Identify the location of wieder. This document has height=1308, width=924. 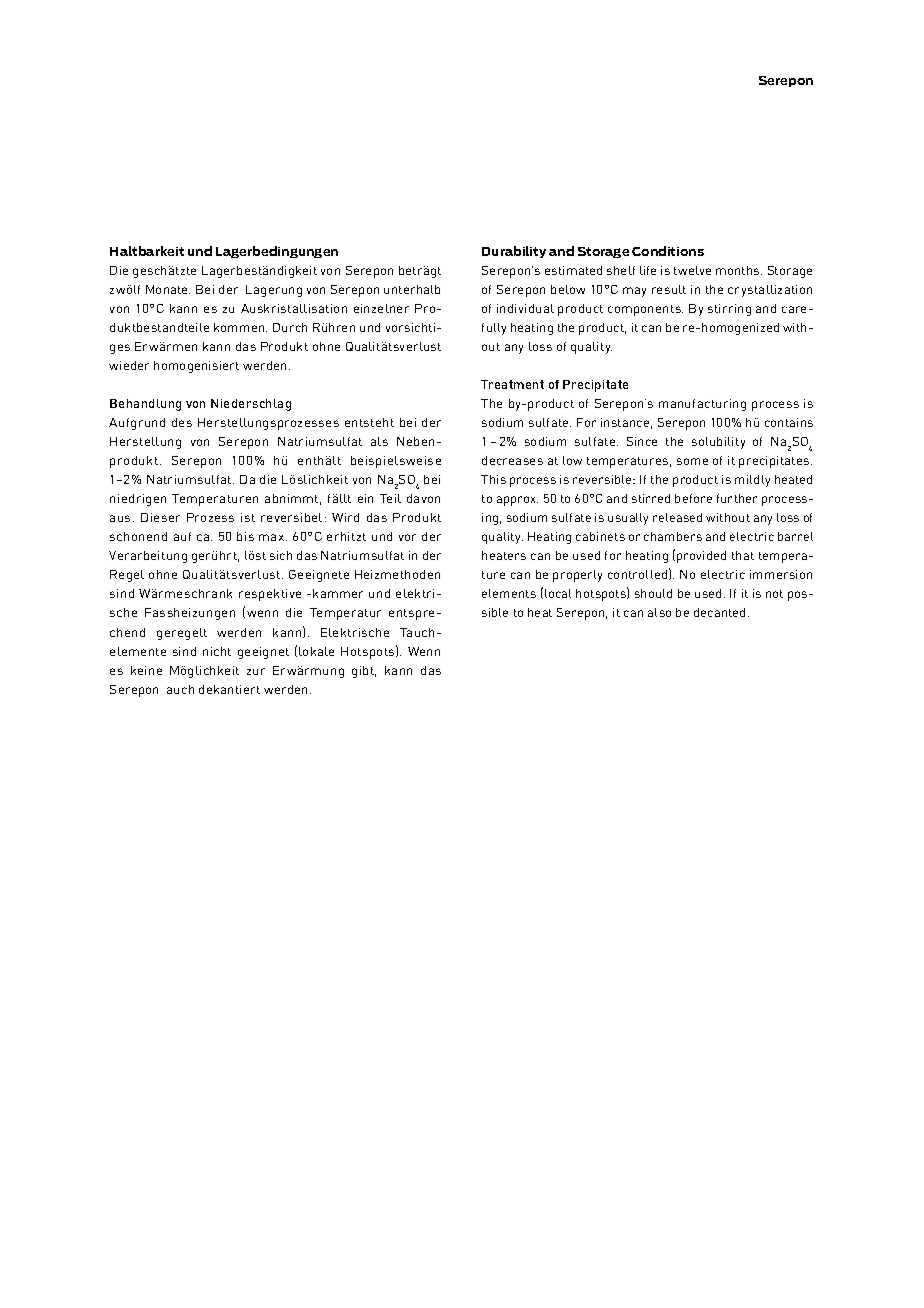
(129, 365).
